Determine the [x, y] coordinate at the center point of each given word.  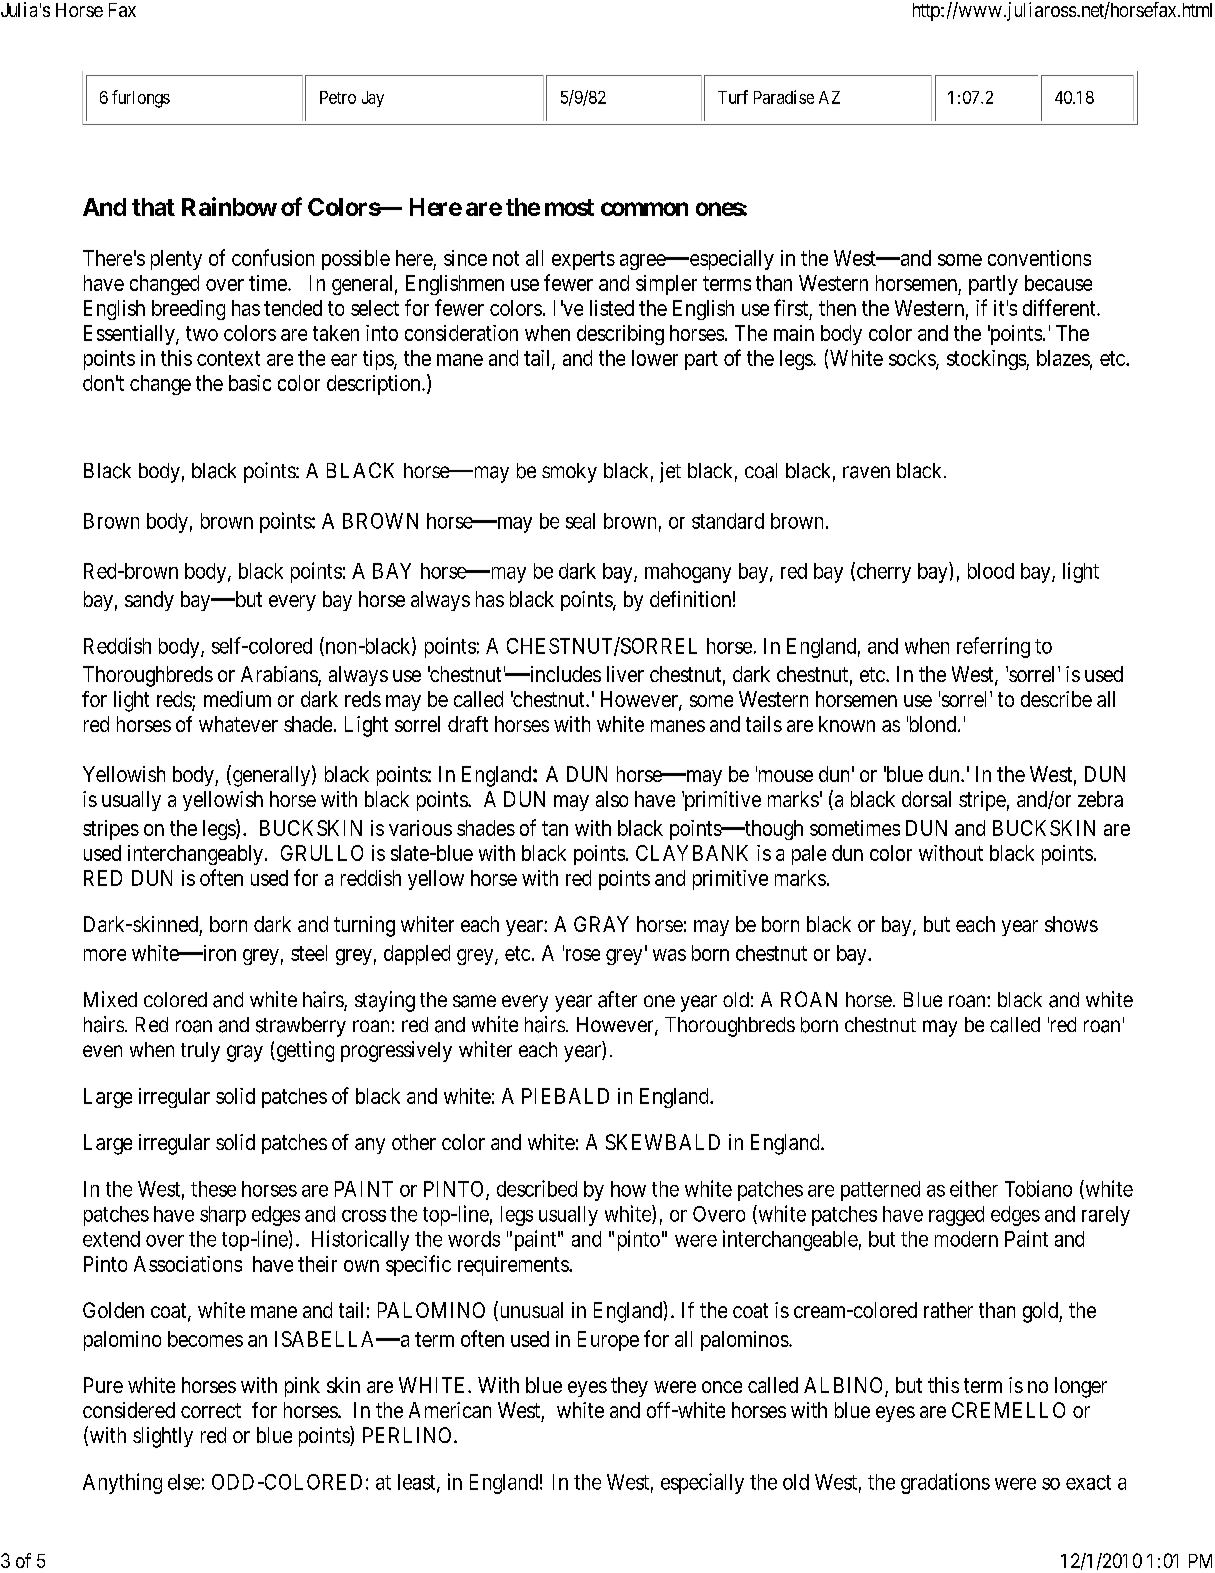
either [974, 1188]
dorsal [926, 799]
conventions [1039, 258]
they [629, 1387]
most [569, 207]
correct [211, 1410]
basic [250, 383]
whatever [238, 724]
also [612, 799]
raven [866, 472]
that [153, 207]
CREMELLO [1008, 1410]
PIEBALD [565, 1096]
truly [200, 1052]
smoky [569, 473]
